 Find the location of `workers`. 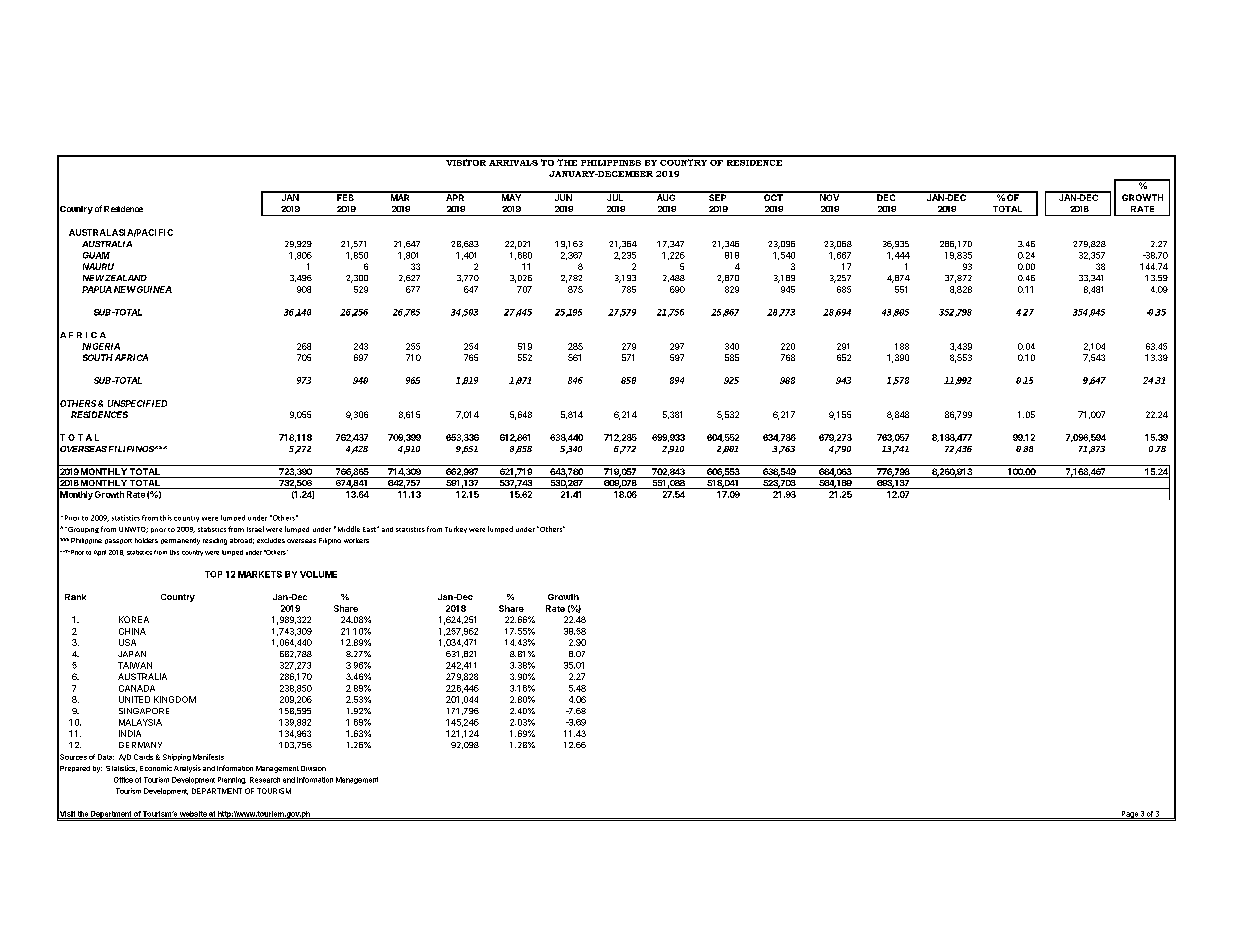

workers is located at coordinates (356, 540).
